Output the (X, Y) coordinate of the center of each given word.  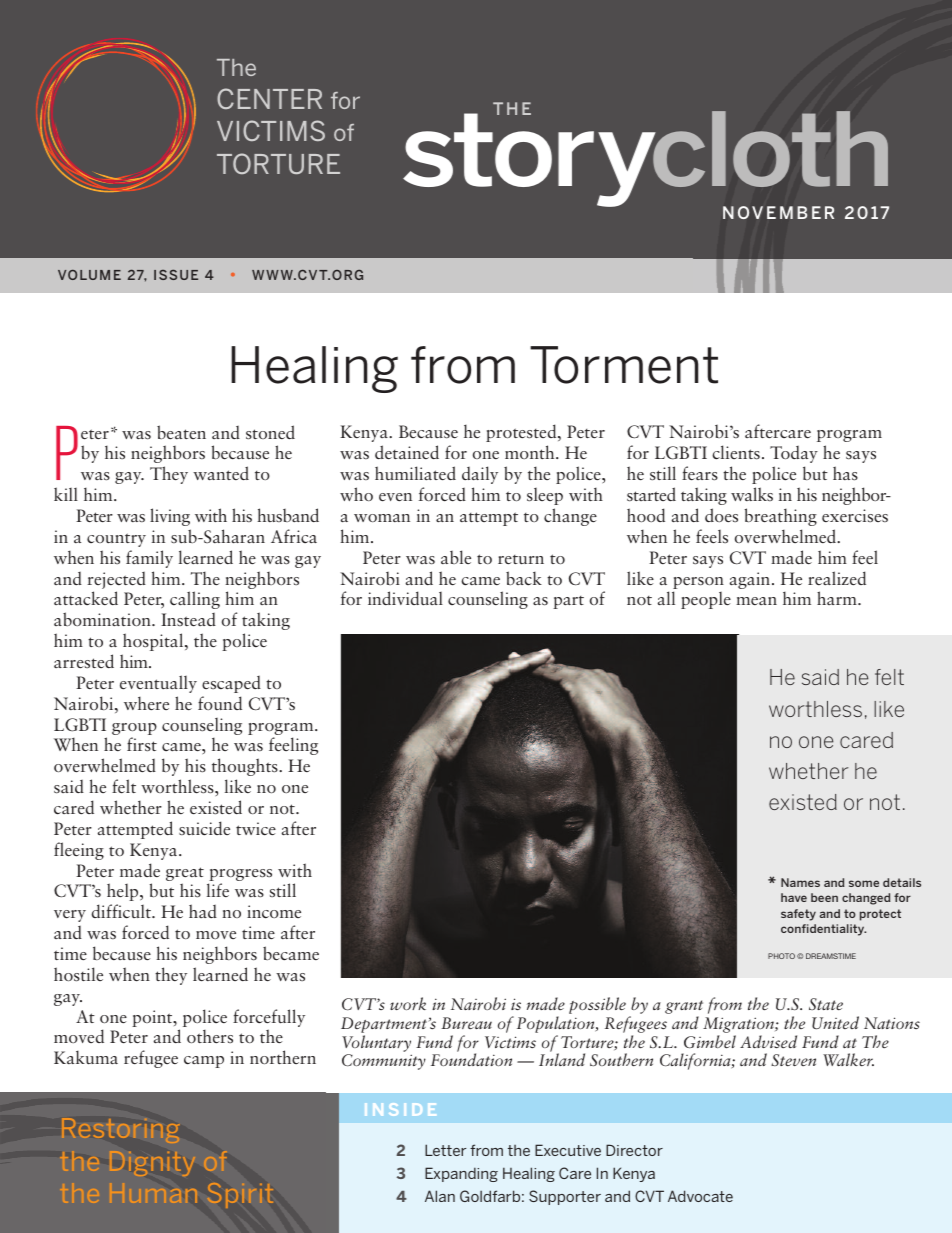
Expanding (461, 1174)
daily (480, 475)
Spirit (240, 1195)
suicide (204, 828)
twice (256, 829)
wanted (221, 473)
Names (800, 882)
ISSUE (176, 274)
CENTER (269, 98)
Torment (624, 365)
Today (794, 454)
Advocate (700, 1196)
